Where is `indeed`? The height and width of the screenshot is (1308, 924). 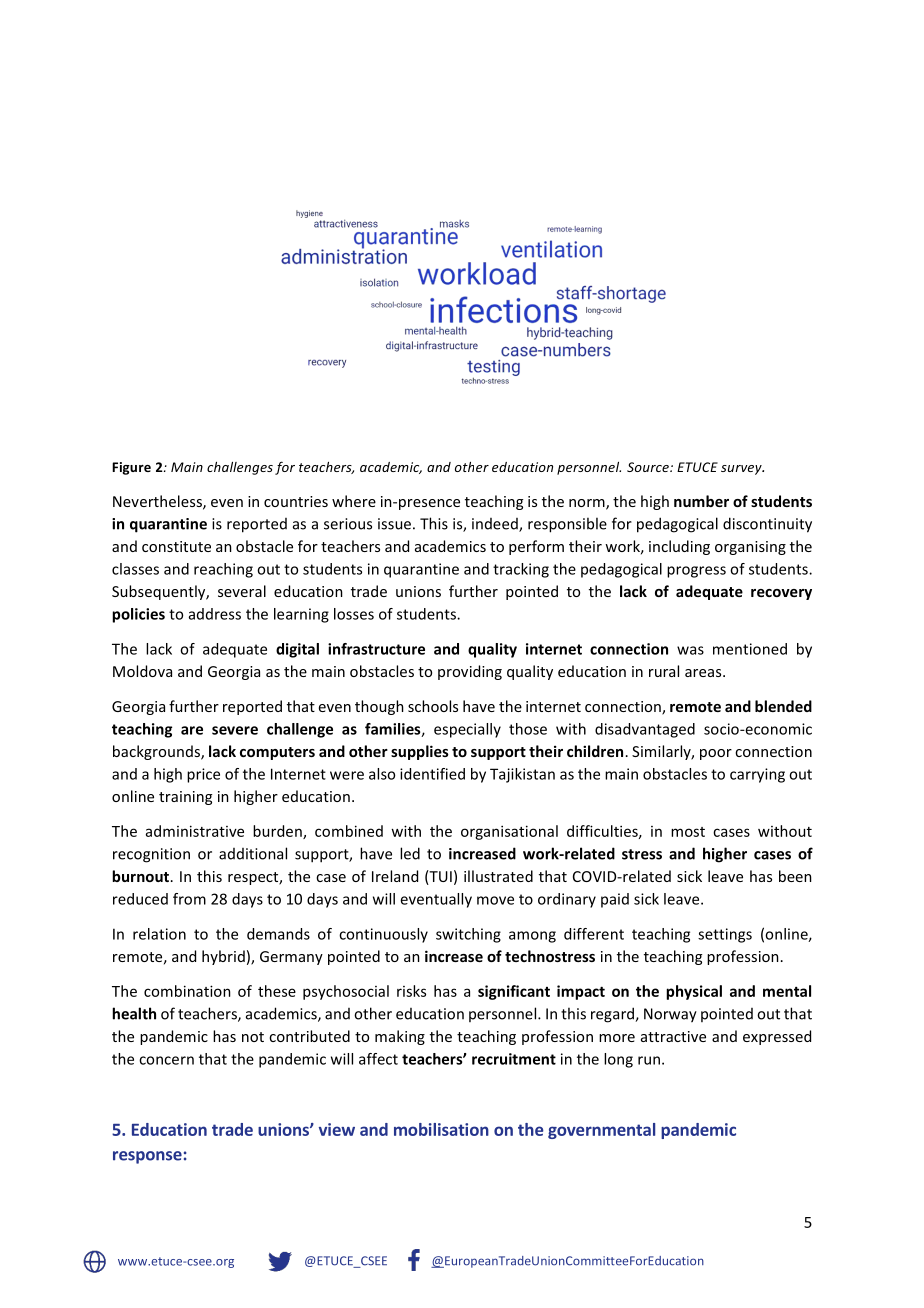
indeed is located at coordinates (496, 525).
